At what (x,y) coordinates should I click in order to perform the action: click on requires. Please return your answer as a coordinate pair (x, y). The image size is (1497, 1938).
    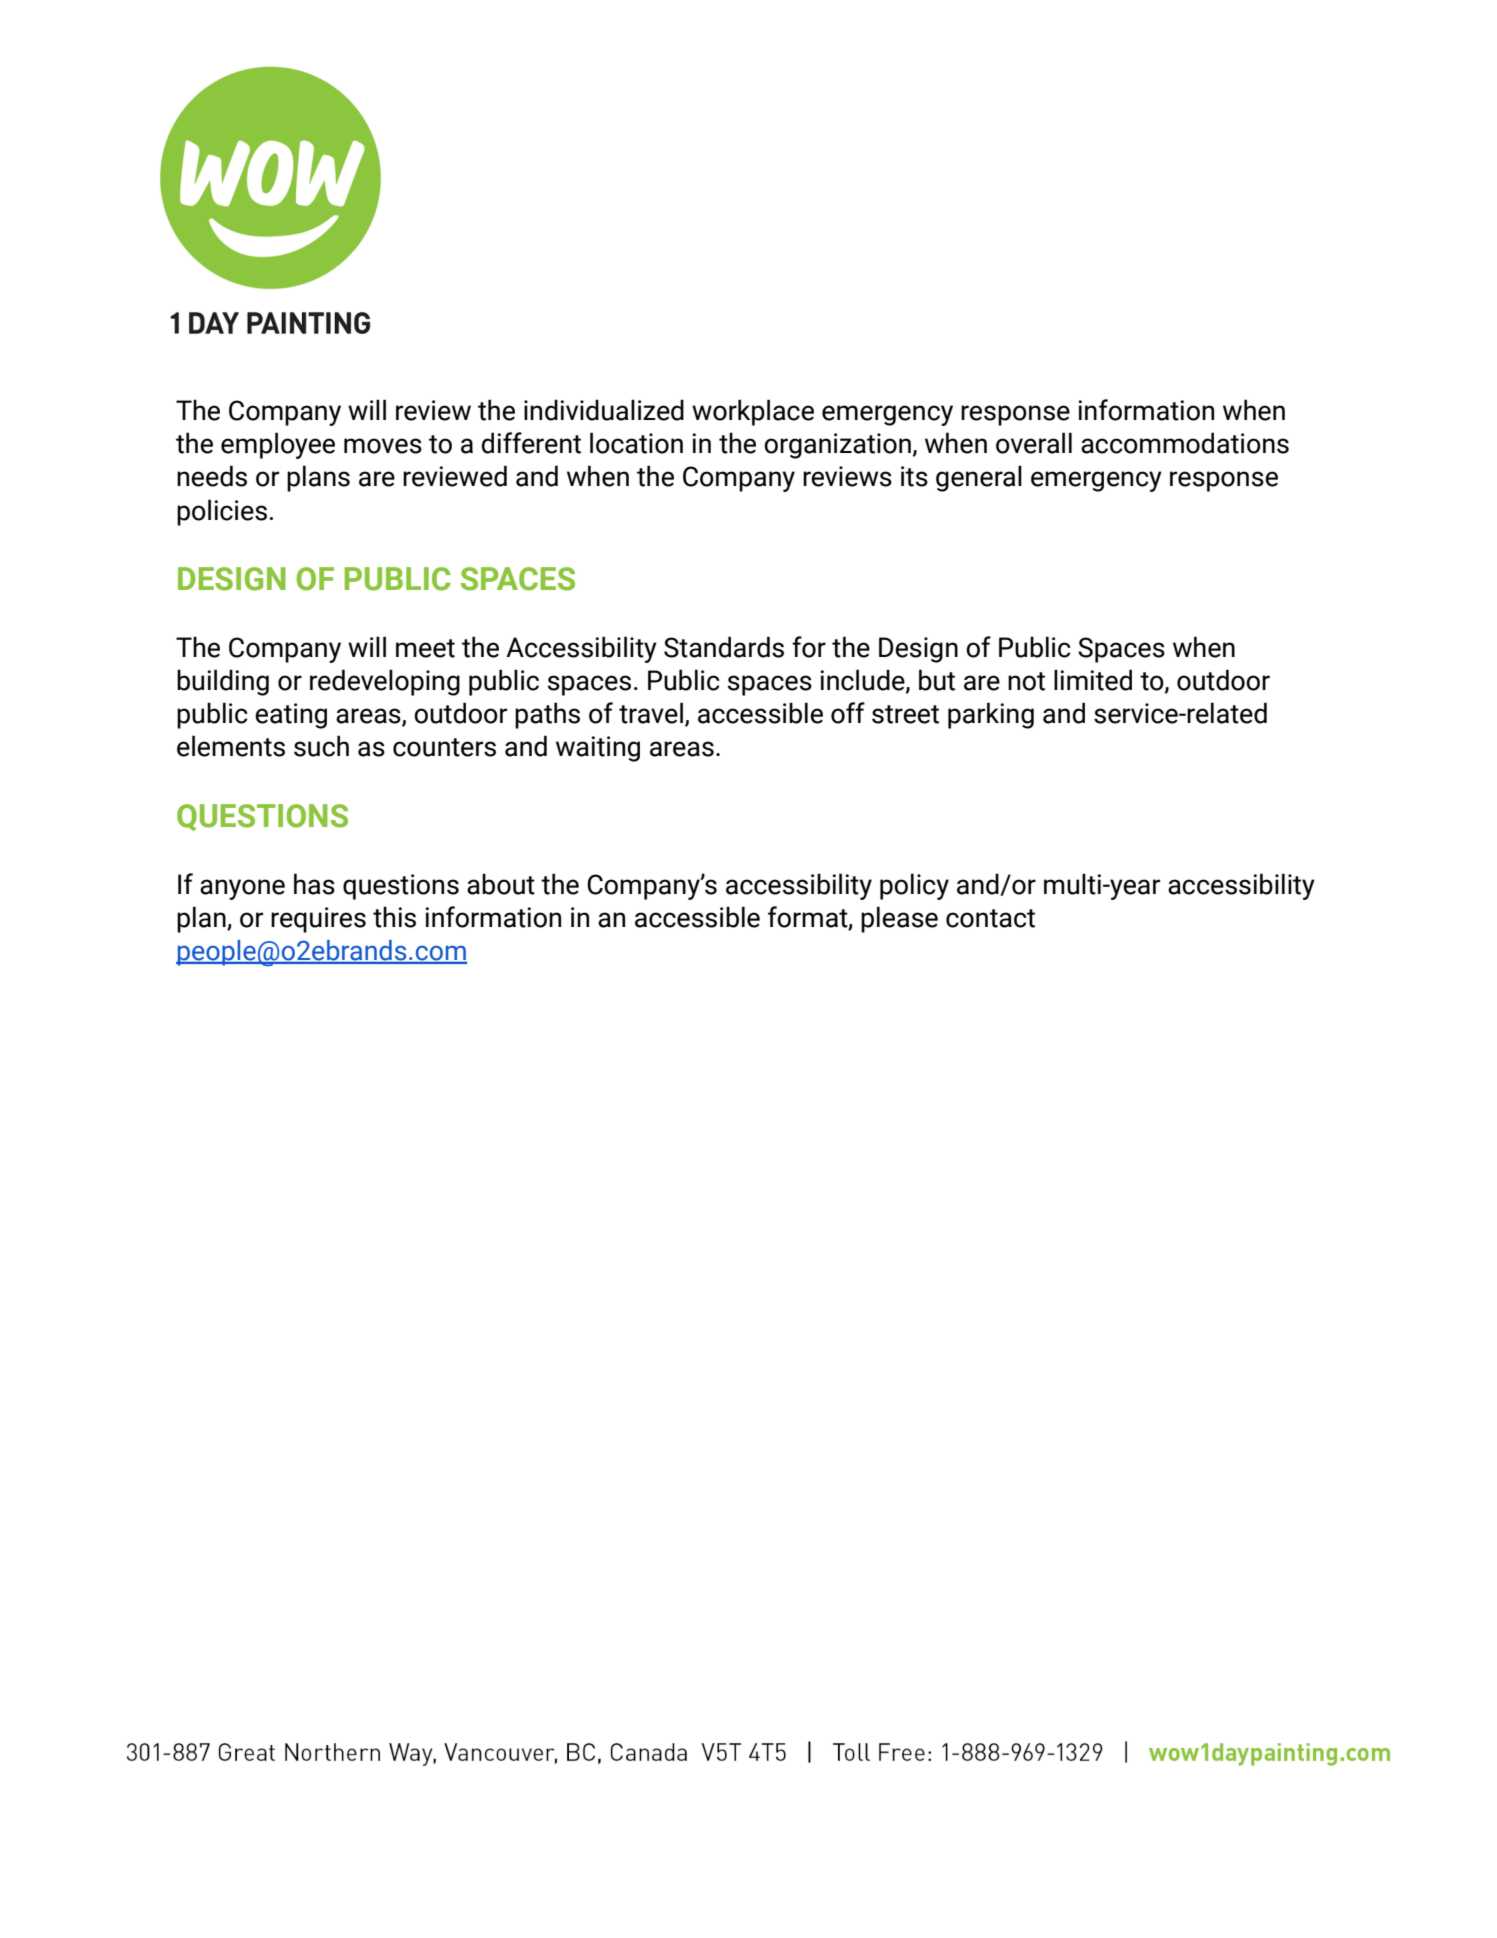
    Looking at the image, I should click on (318, 920).
